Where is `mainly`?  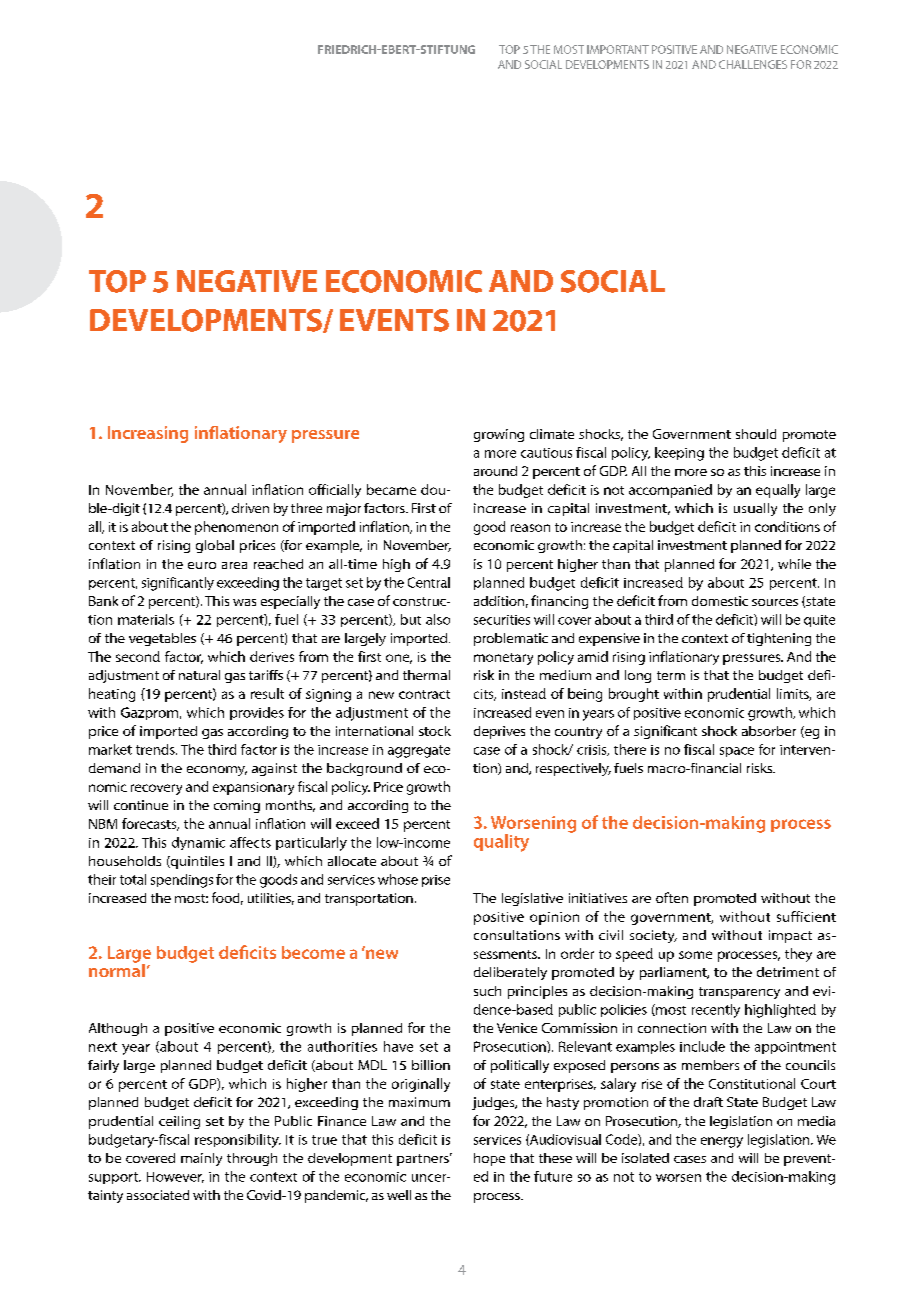
mainly is located at coordinates (201, 1159).
